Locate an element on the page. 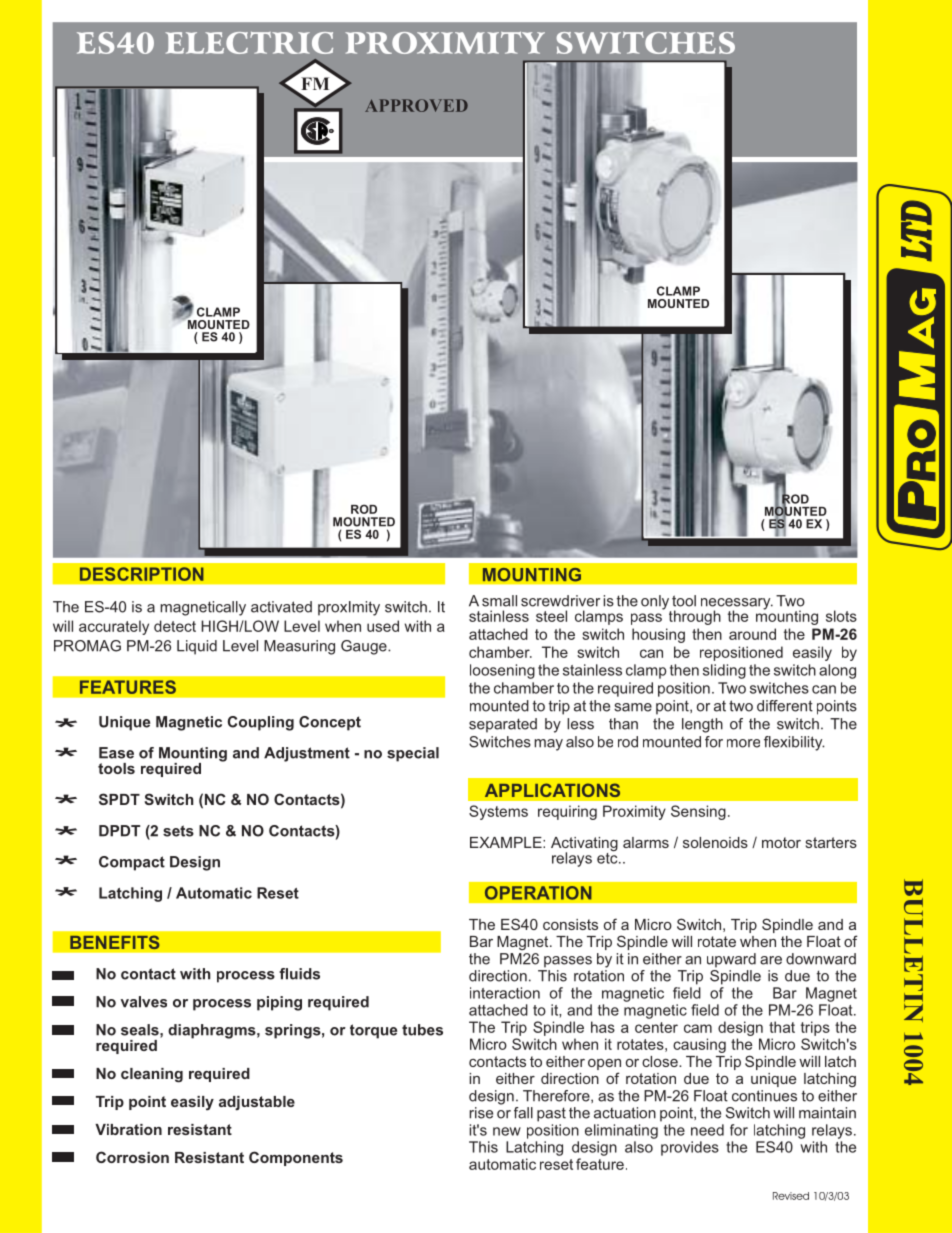  new is located at coordinates (507, 1131).
